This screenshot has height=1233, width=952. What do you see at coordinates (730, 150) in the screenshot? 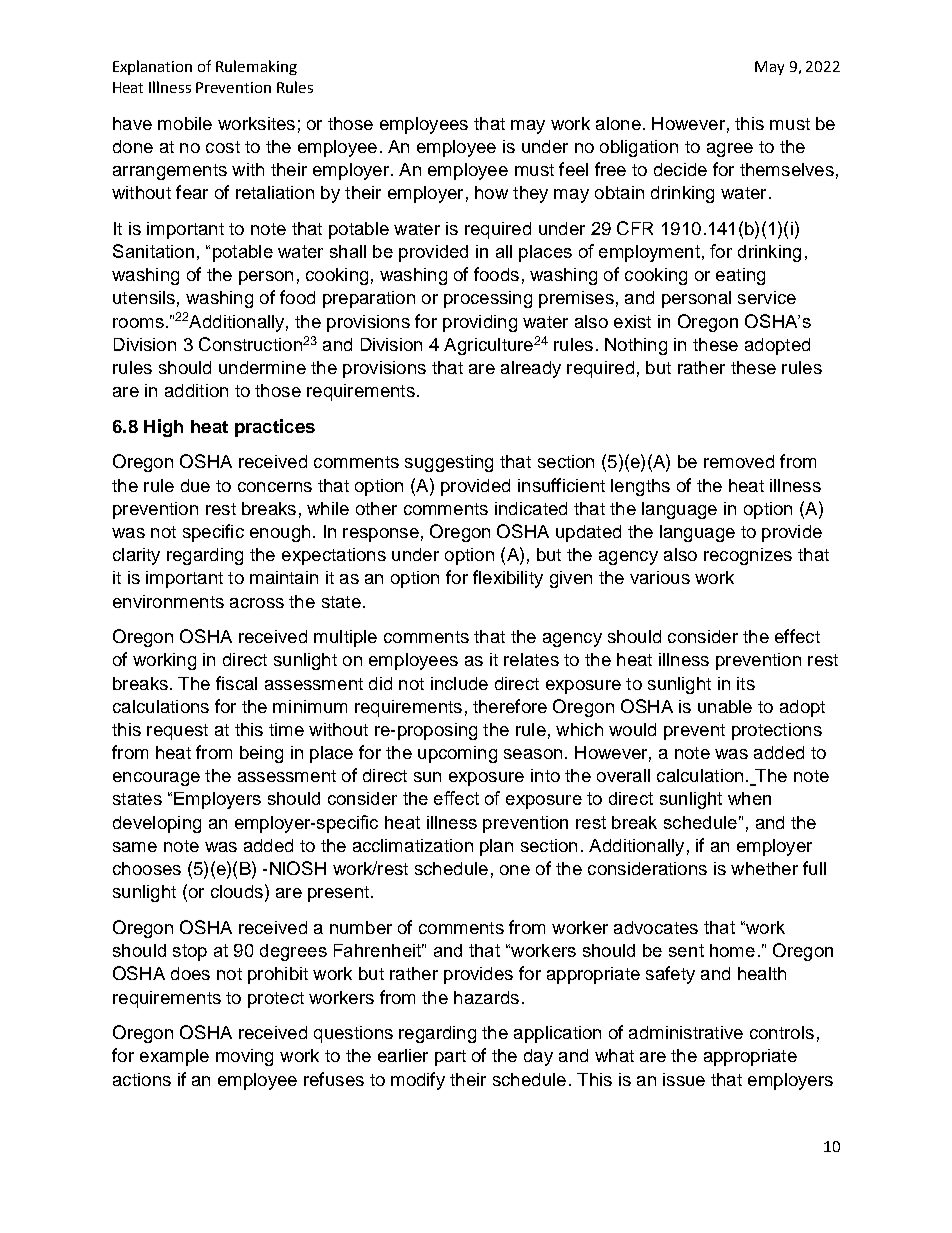
I see `agree` at bounding box center [730, 150].
